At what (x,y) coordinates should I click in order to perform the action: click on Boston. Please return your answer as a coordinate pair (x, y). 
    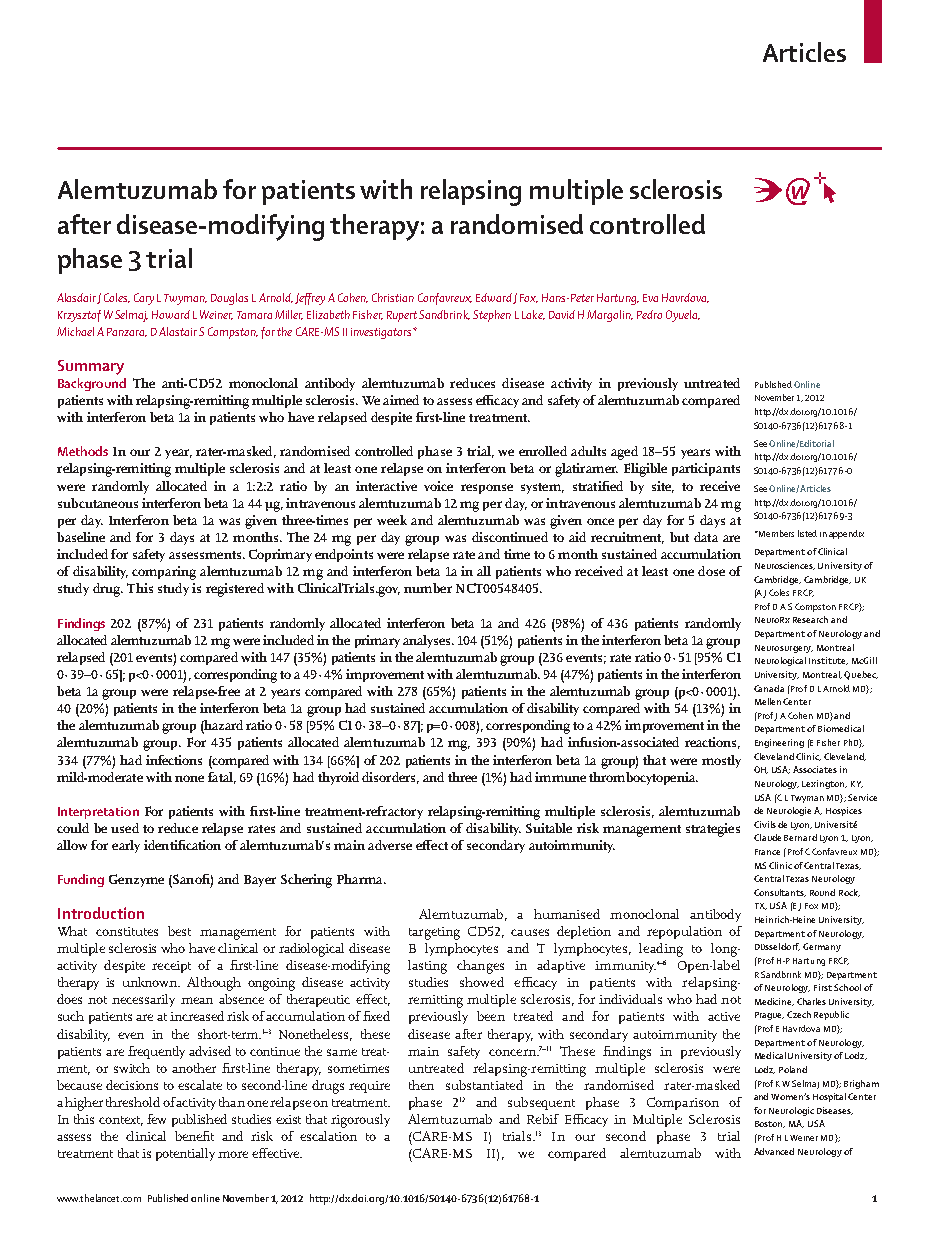
    Looking at the image, I should click on (770, 1124).
